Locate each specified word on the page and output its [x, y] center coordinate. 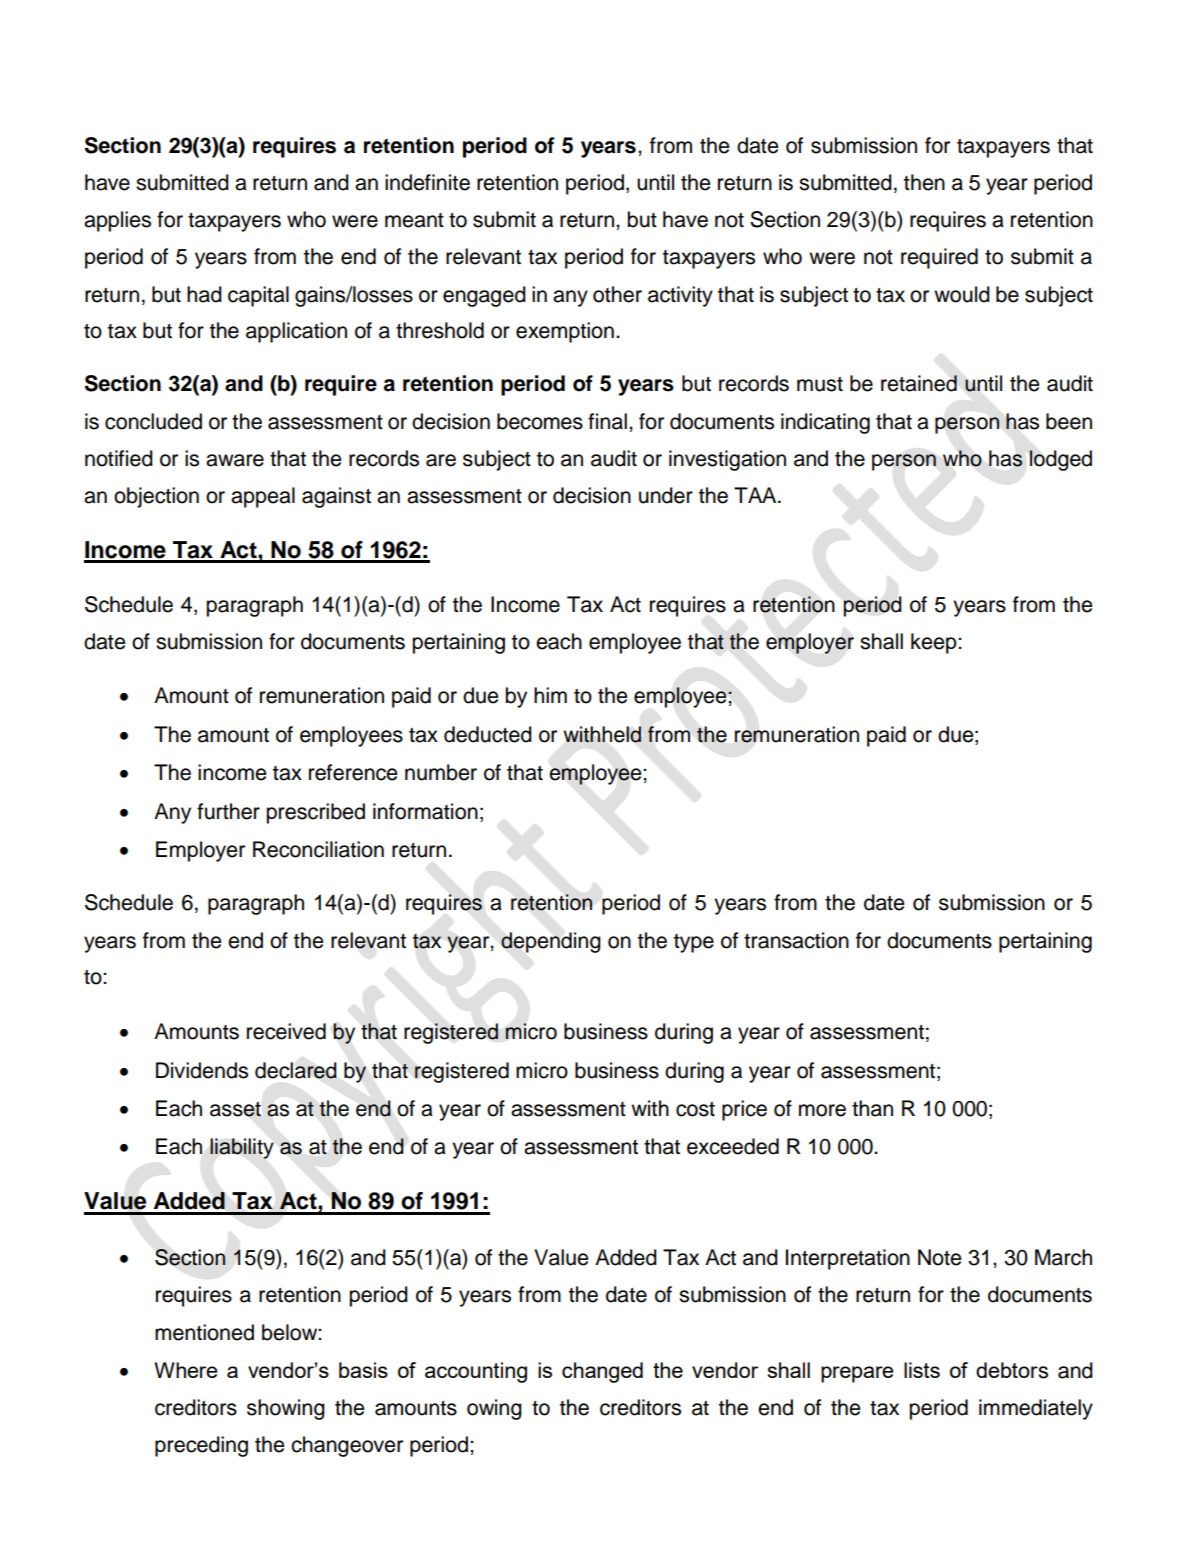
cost [695, 1109]
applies [117, 221]
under [666, 495]
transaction [796, 940]
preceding [201, 1446]
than [872, 1108]
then [924, 182]
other [617, 294]
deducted [488, 734]
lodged [1060, 460]
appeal [263, 497]
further [228, 811]
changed [602, 1372]
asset [235, 1109]
